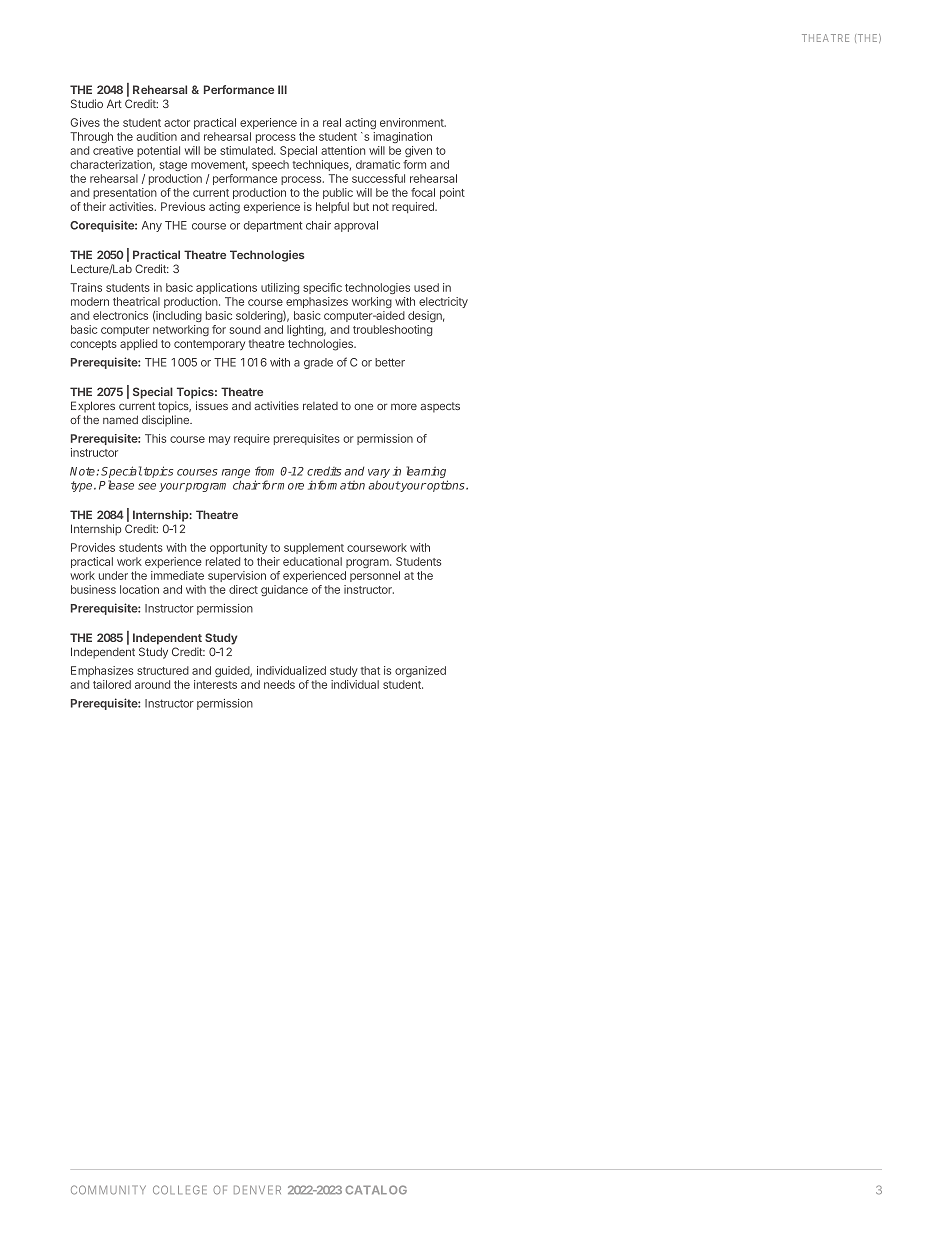 The image size is (952, 1233). What do you see at coordinates (282, 89) in the screenshot?
I see `III` at bounding box center [282, 89].
